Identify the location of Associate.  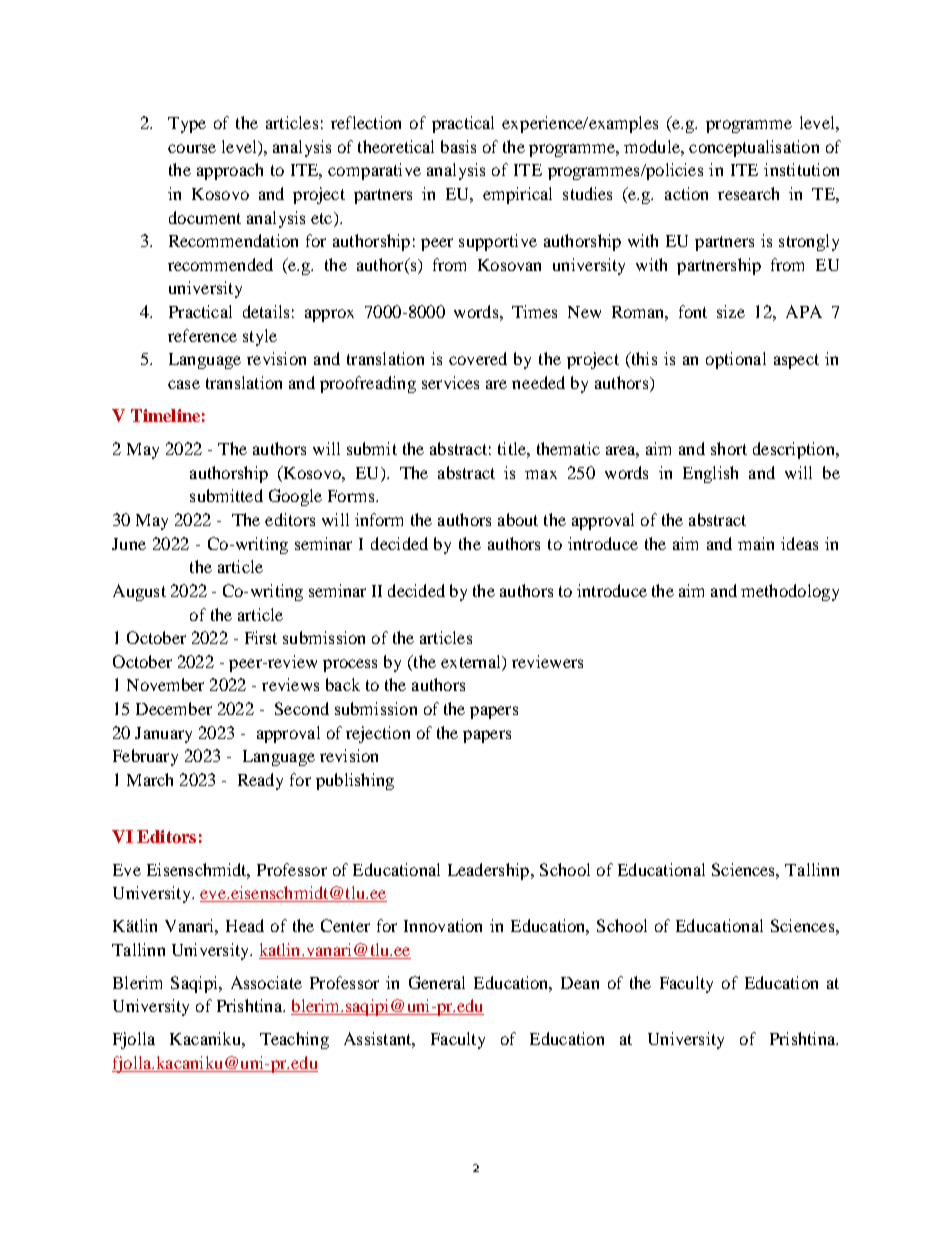
(266, 982).
